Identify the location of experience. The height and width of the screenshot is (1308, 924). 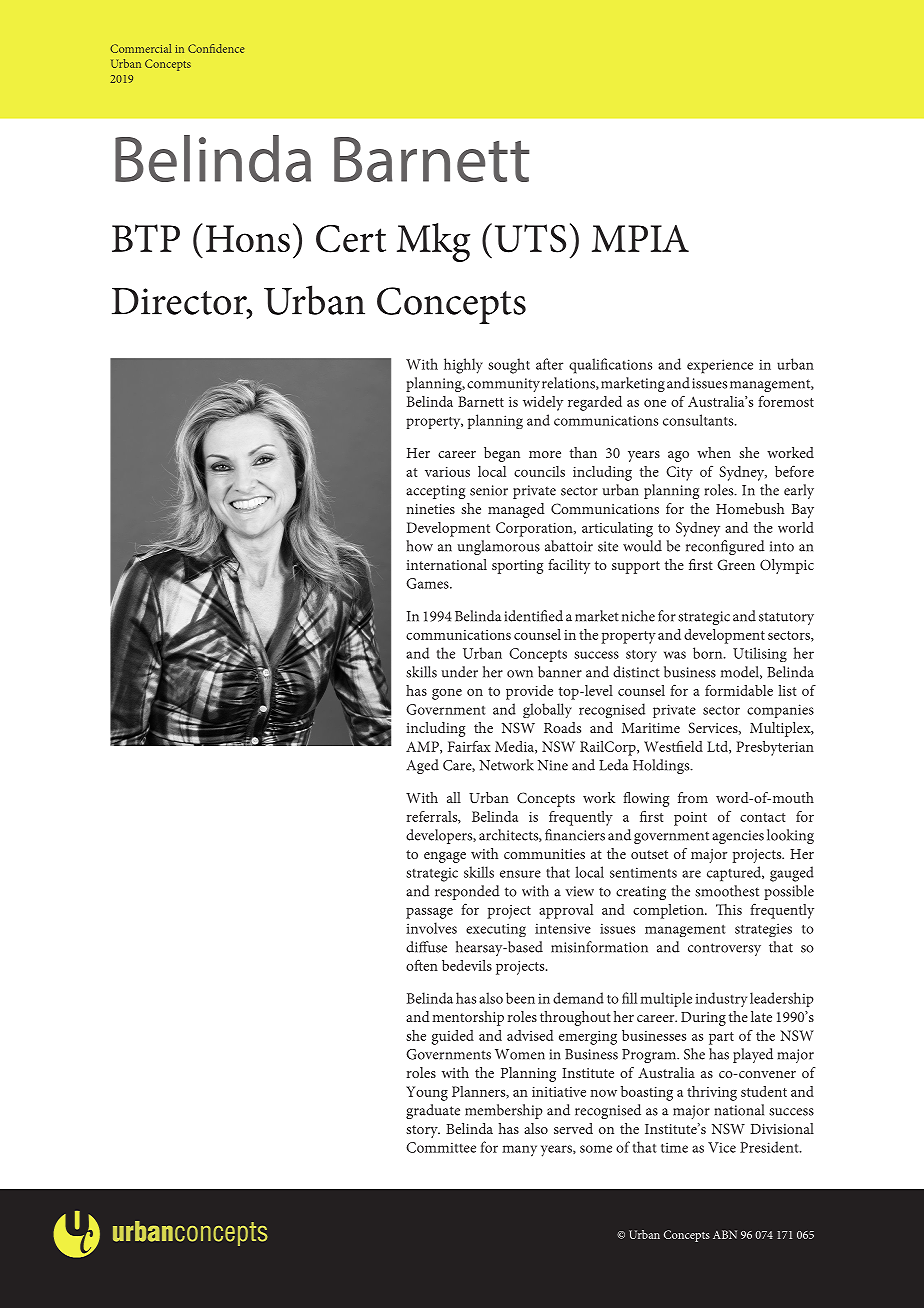
(720, 366).
